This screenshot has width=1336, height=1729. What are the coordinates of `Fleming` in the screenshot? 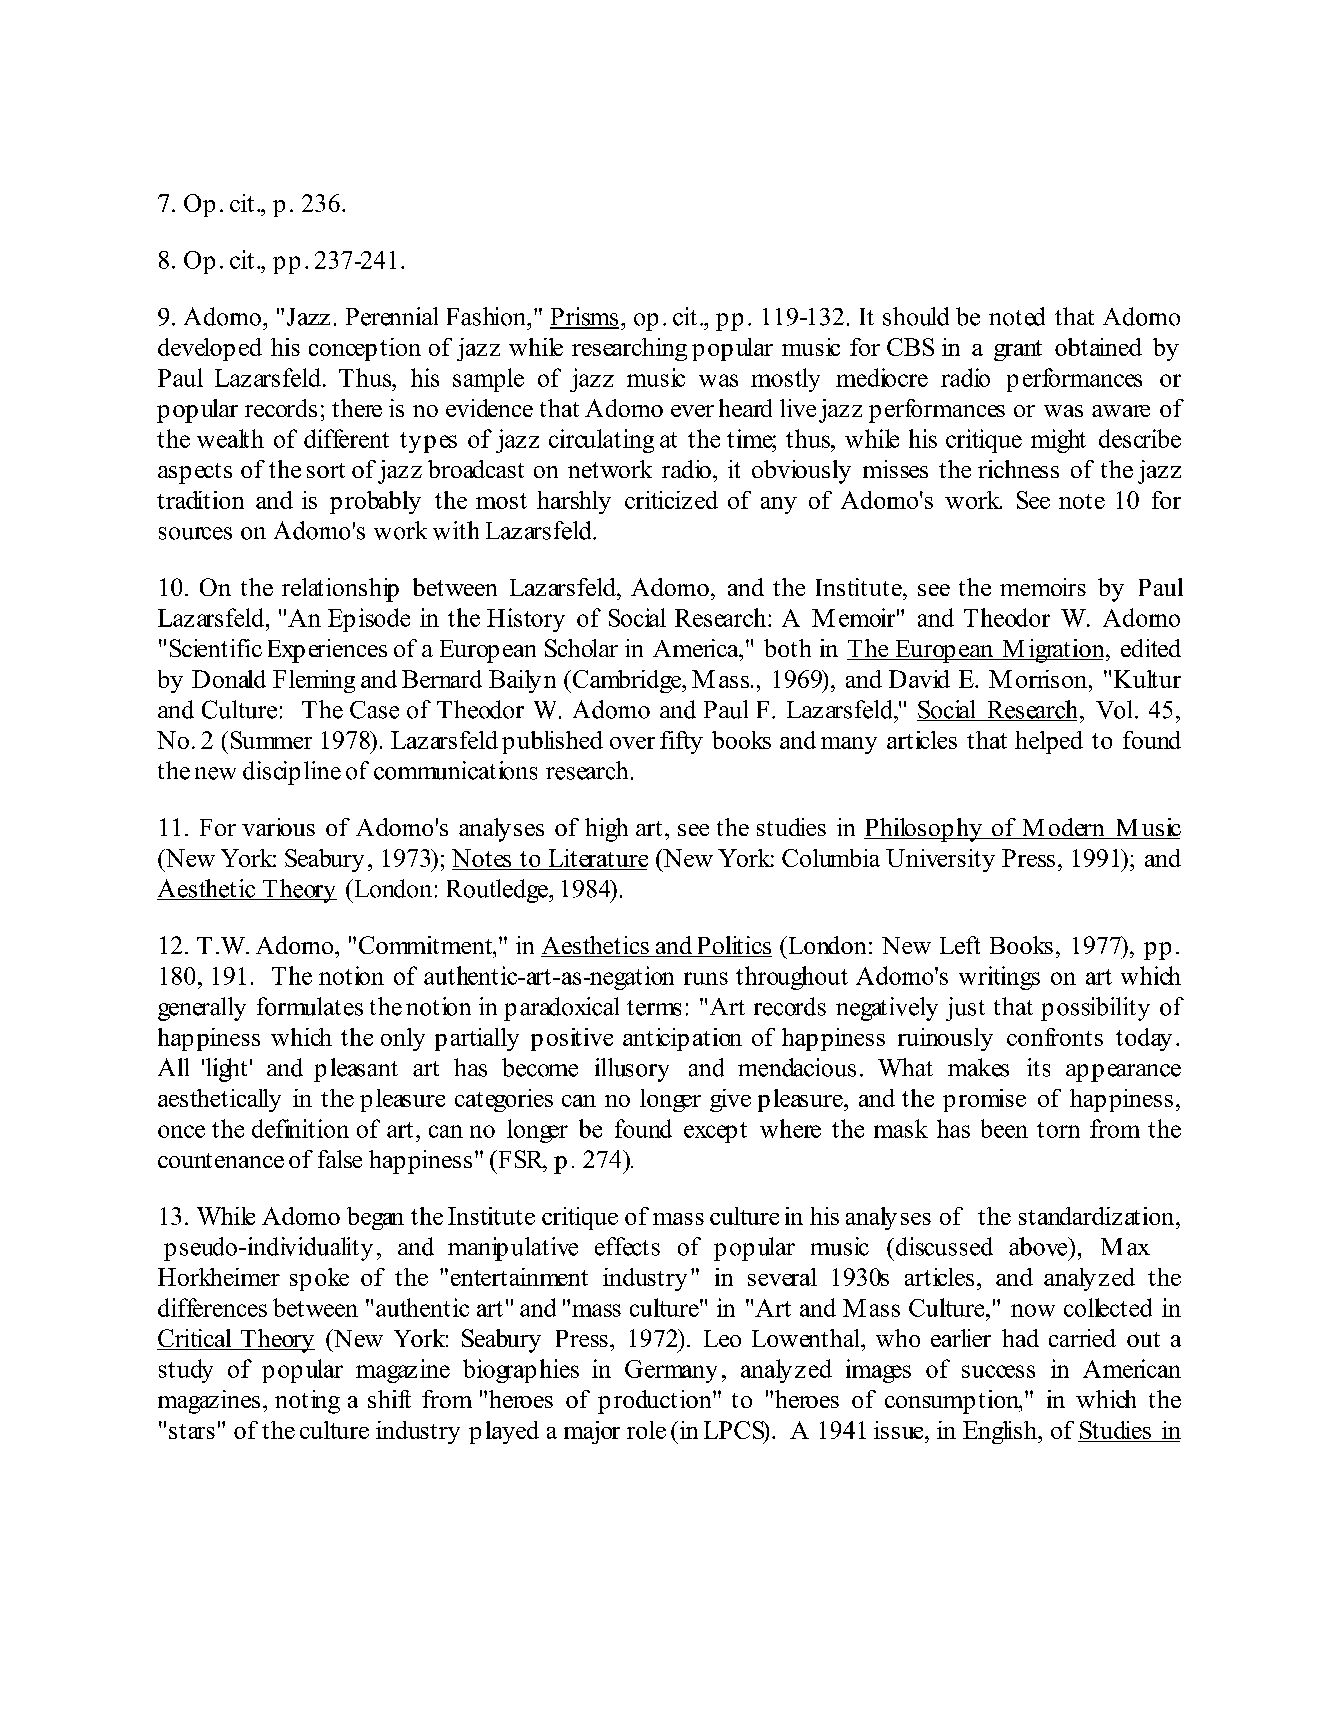 It's located at (314, 681).
